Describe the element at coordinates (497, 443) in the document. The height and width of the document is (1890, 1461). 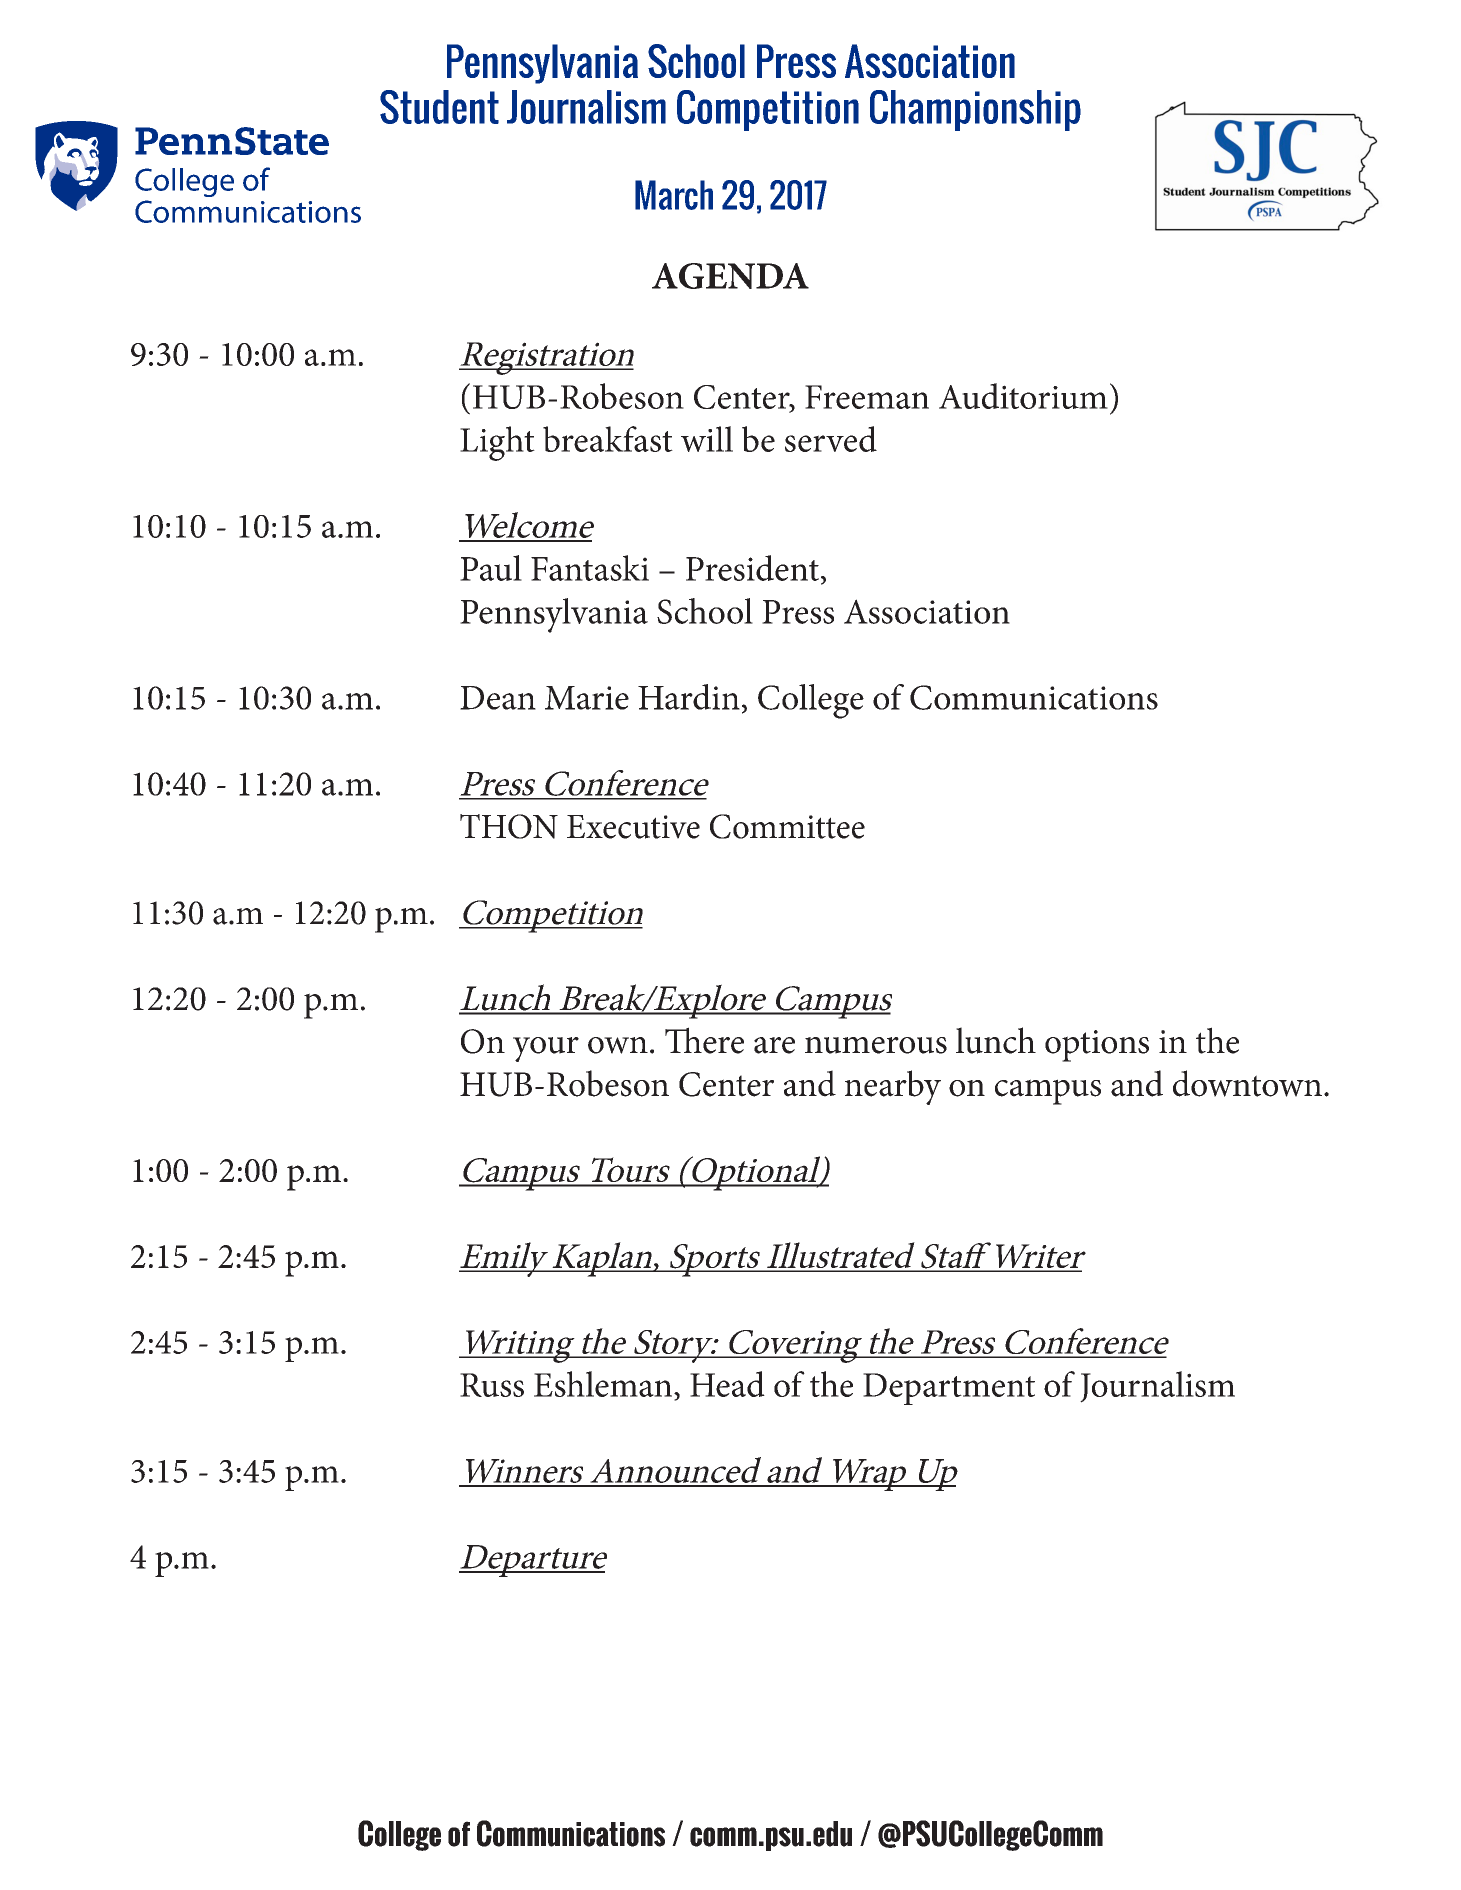
I see `Light` at that location.
